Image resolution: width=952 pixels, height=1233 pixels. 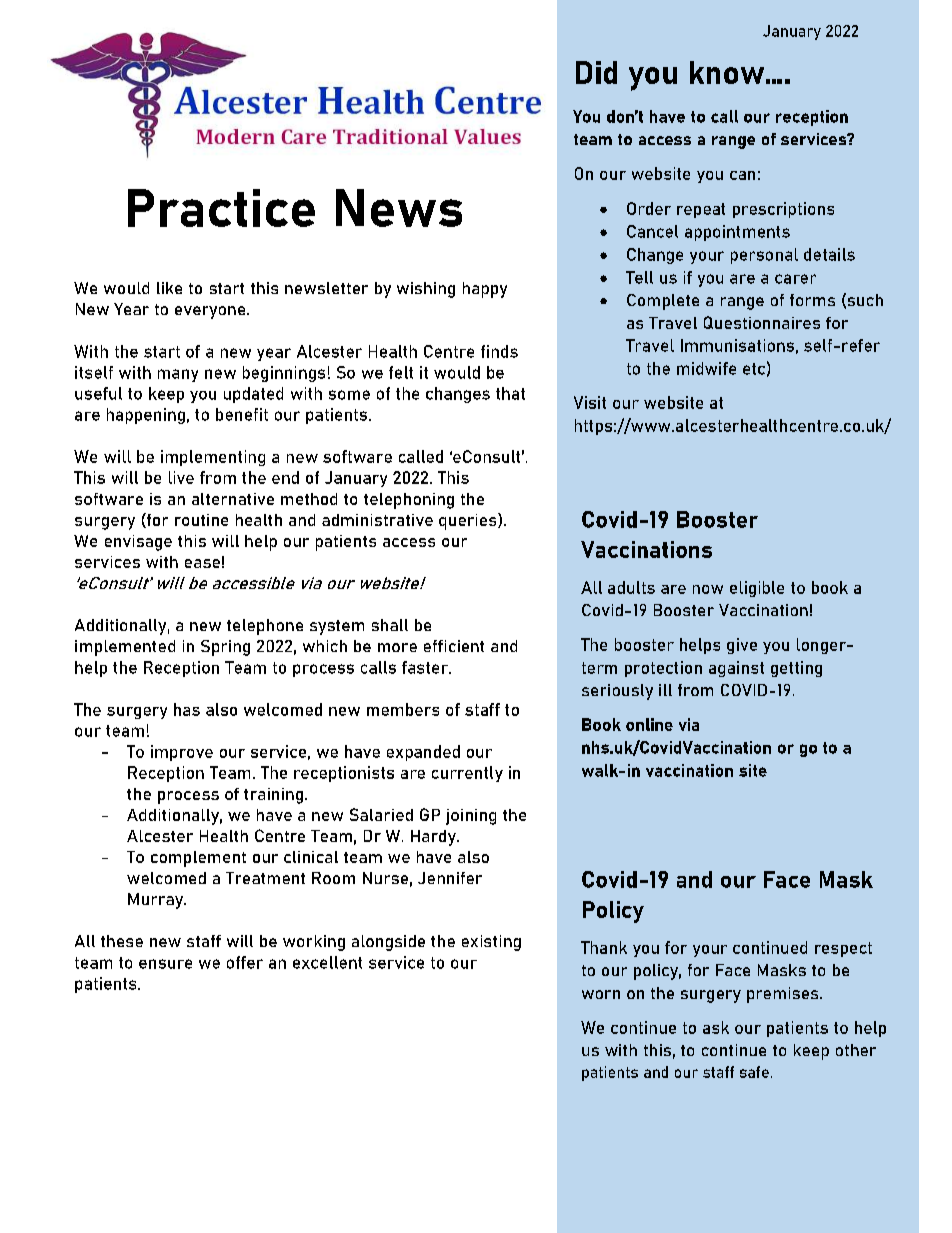 What do you see at coordinates (736, 669) in the screenshot?
I see `against` at bounding box center [736, 669].
